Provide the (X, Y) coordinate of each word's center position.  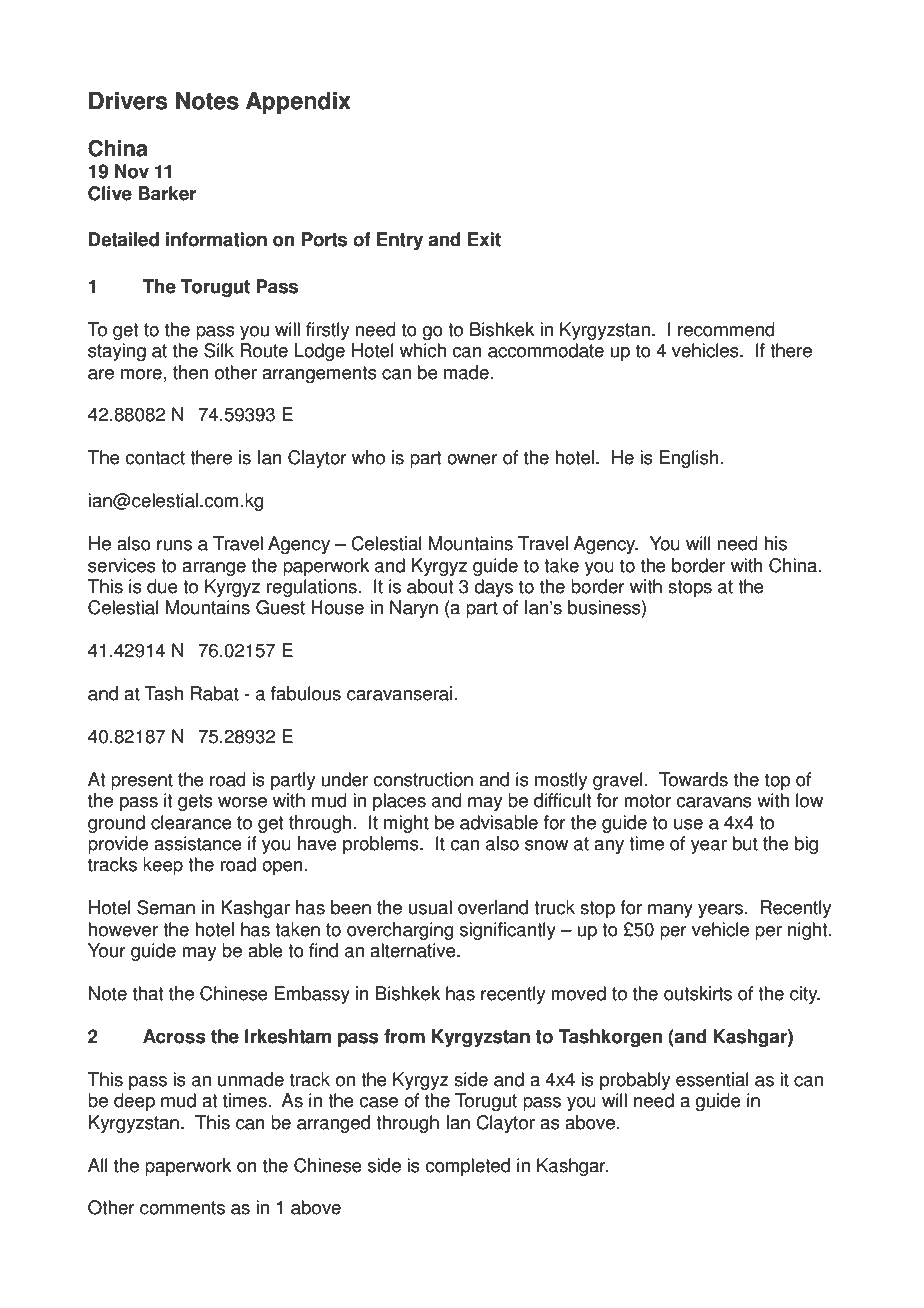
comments (182, 1208)
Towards (693, 779)
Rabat (215, 693)
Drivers (128, 101)
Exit (484, 239)
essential (712, 1079)
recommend (726, 329)
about (430, 586)
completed (467, 1167)
